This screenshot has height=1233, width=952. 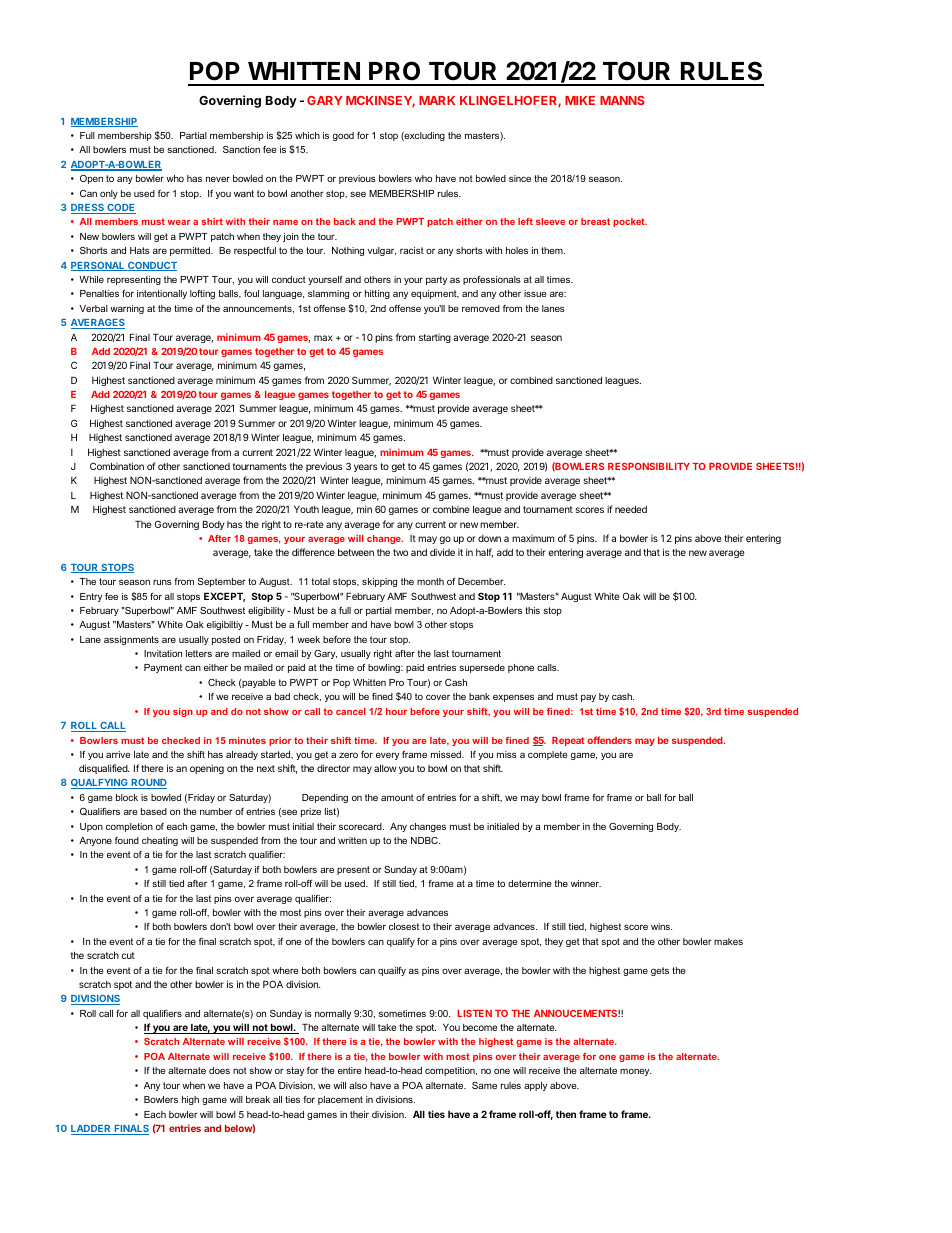 I want to click on does, so click(x=219, y=1070).
